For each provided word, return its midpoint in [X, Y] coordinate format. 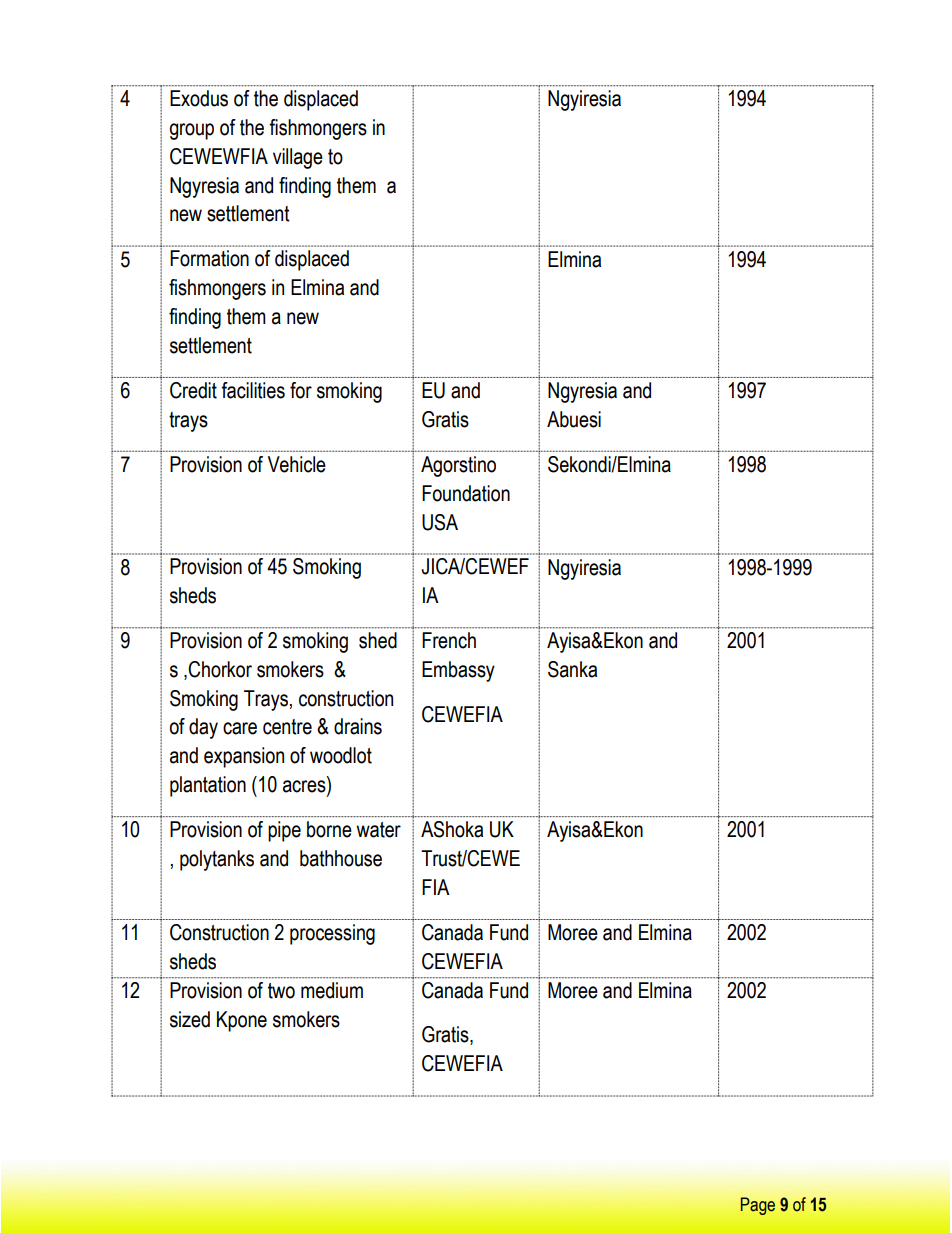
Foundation [466, 493]
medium [332, 990]
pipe [284, 831]
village [298, 158]
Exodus [199, 98]
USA [440, 522]
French [449, 640]
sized [190, 1019]
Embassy [458, 671]
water [378, 830]
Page [758, 1206]
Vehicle [297, 464]
